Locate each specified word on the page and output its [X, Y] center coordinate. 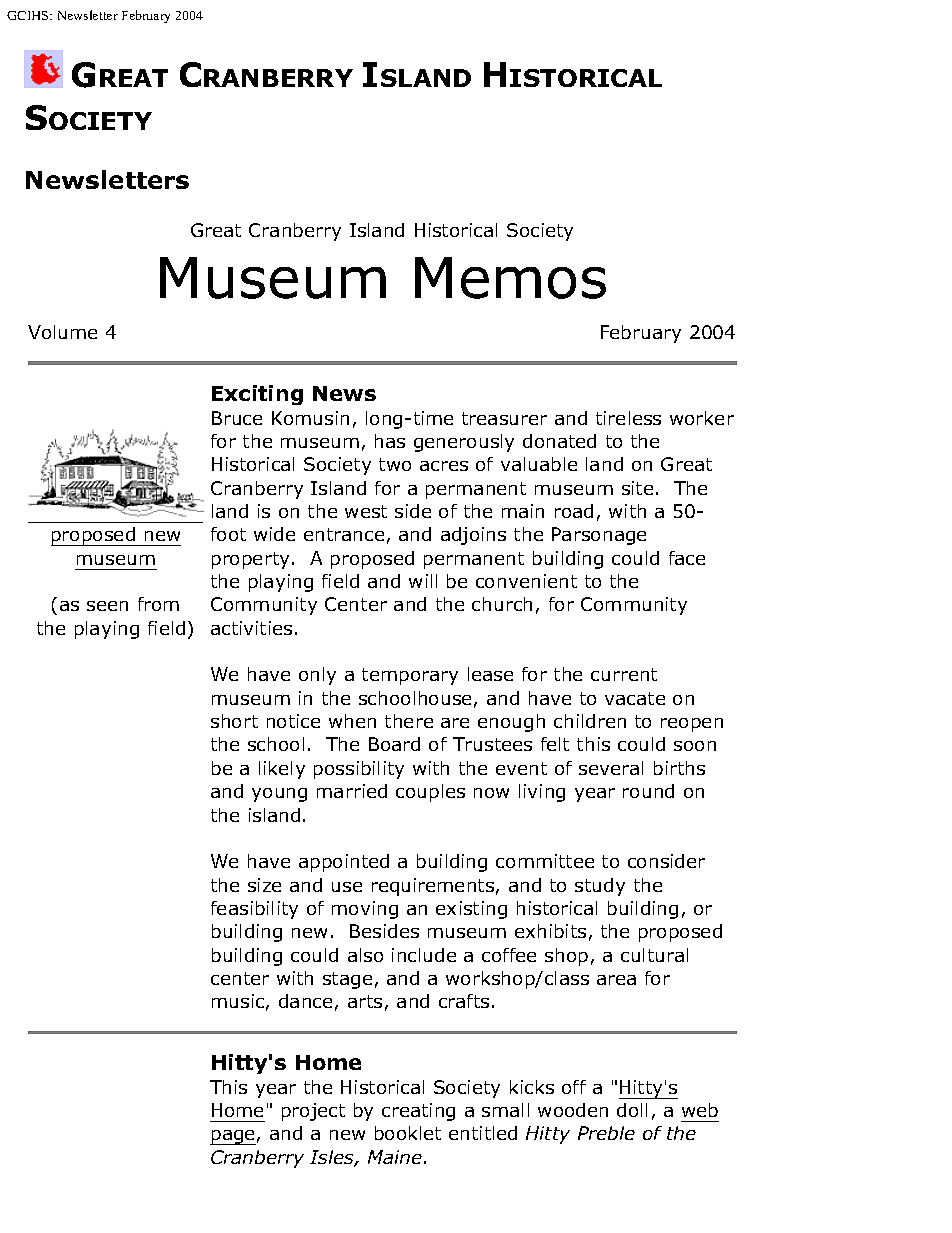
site [637, 488]
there [409, 721]
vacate [635, 698]
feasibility [254, 910]
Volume [62, 332]
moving [365, 910]
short [234, 721]
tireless [628, 418]
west [366, 511]
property [250, 560]
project [313, 1112]
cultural [654, 955]
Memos [510, 278]
